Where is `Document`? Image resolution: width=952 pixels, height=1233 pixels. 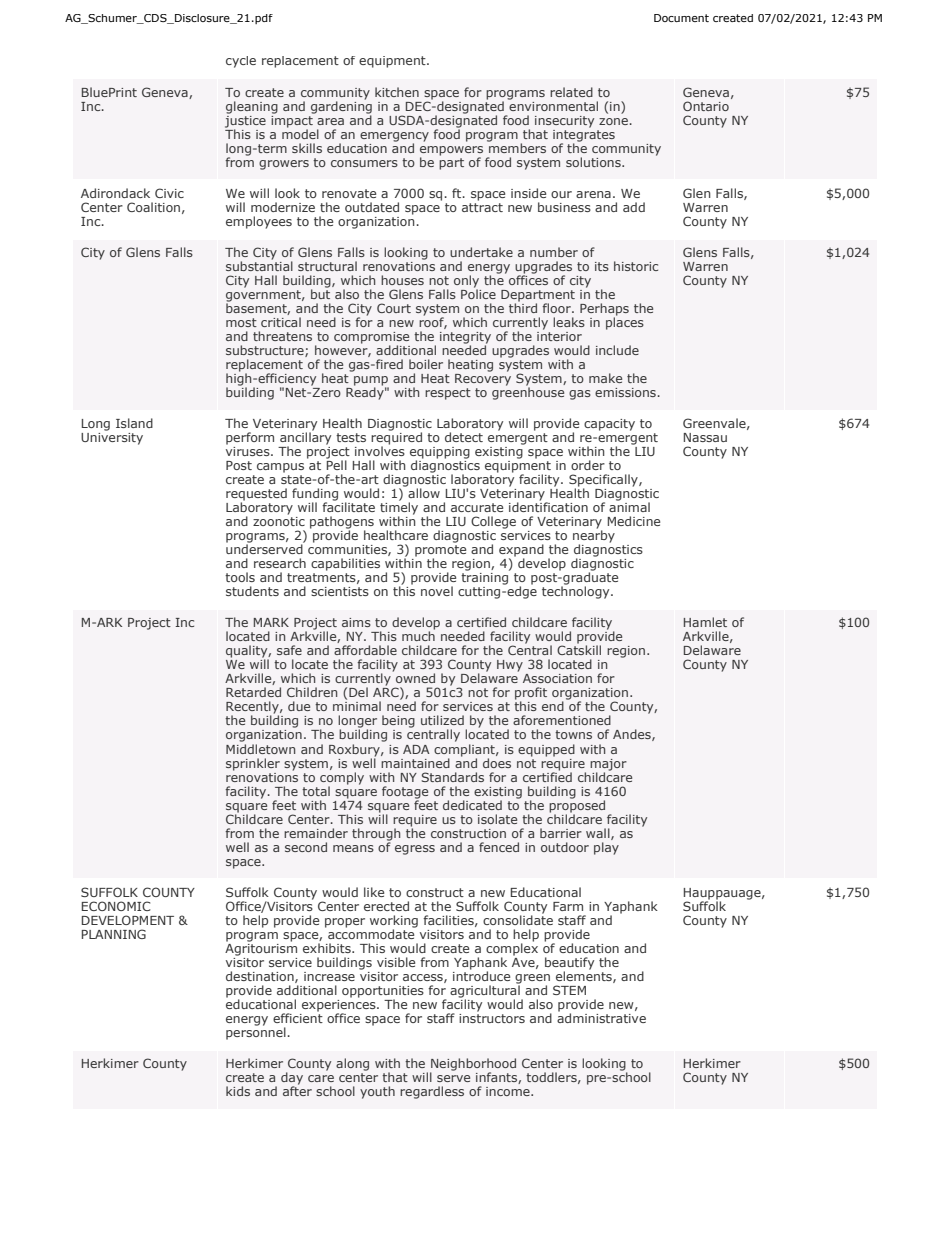 Document is located at coordinates (681, 18).
